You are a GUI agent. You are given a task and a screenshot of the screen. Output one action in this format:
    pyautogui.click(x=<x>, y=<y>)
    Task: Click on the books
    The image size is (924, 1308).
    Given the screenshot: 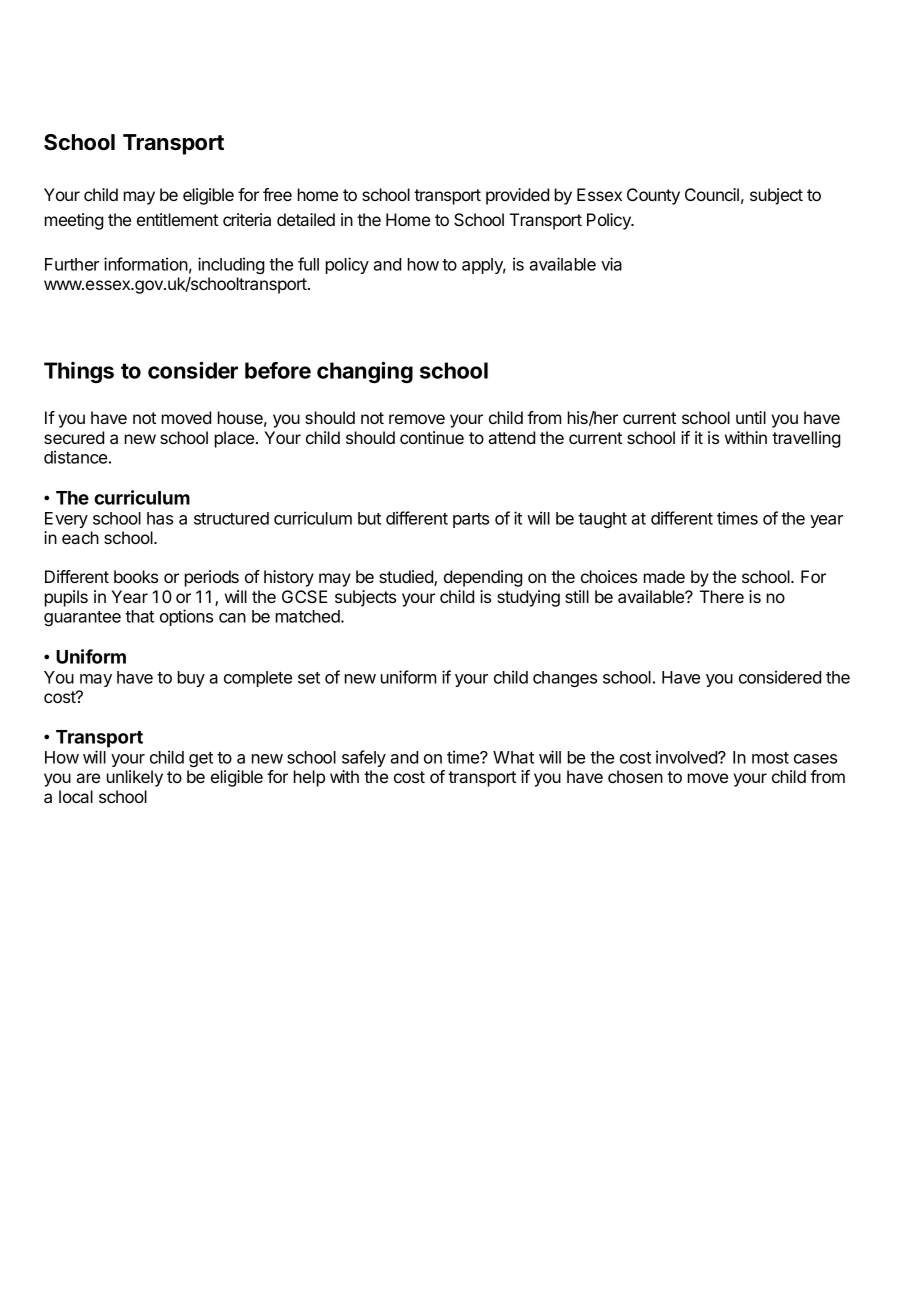 What is the action you would take?
    pyautogui.click(x=136, y=576)
